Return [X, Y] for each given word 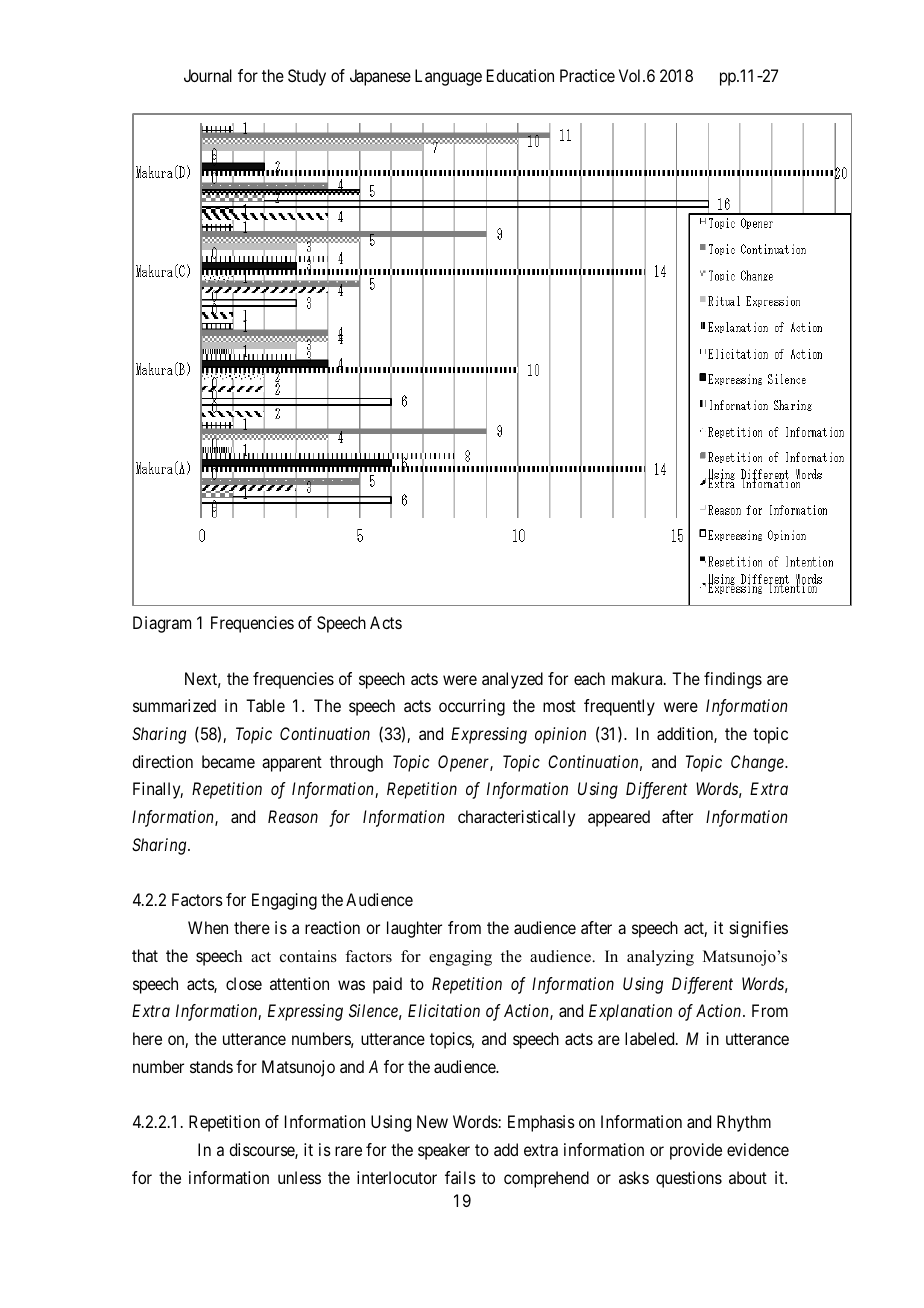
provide [696, 1151]
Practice [587, 75]
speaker [444, 1151]
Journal [208, 75]
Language [448, 77]
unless [299, 1177]
